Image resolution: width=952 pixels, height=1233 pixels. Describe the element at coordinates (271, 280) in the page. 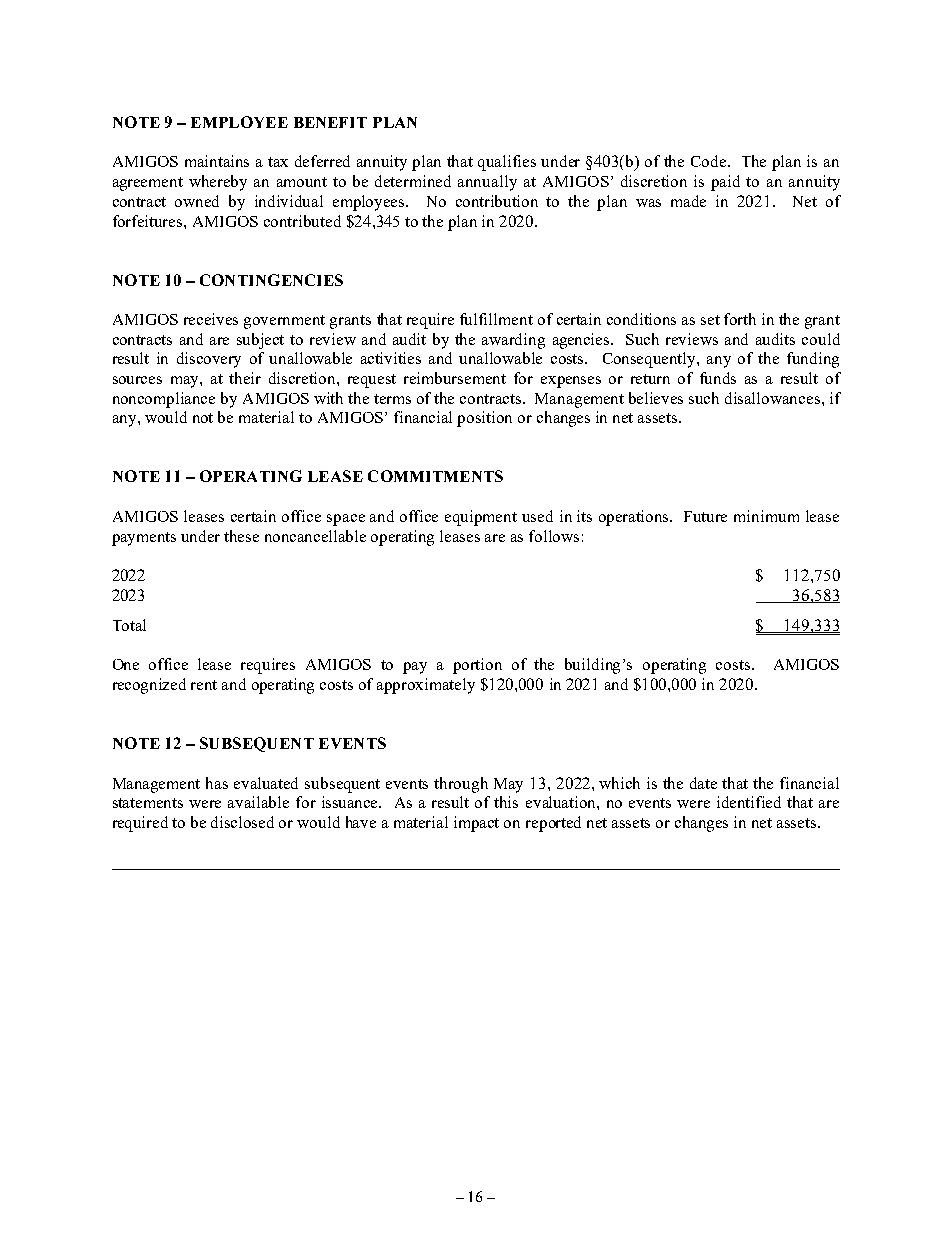

I see `CONTINGENCIES` at that location.
